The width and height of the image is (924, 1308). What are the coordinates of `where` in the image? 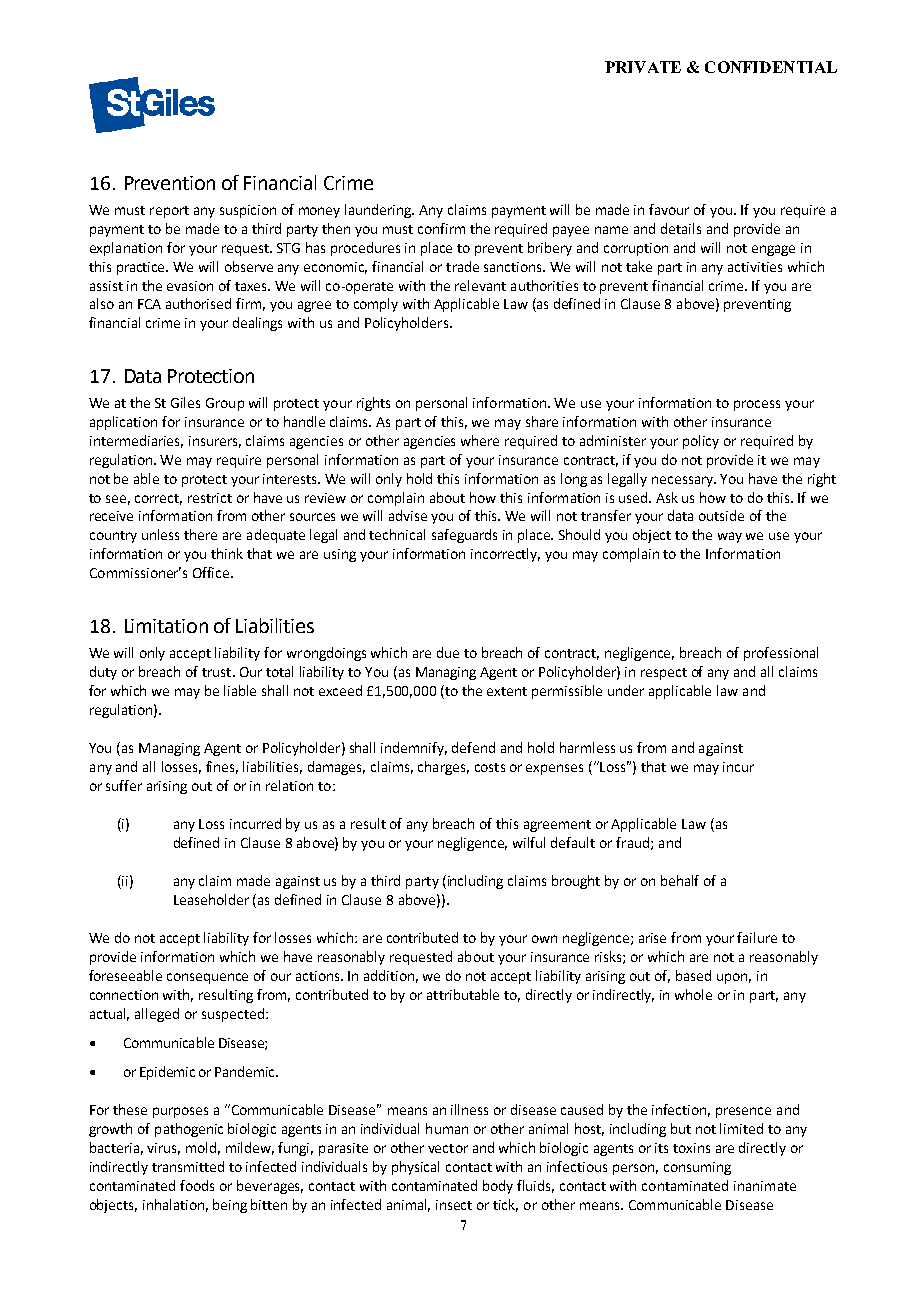 It's located at (480, 440).
